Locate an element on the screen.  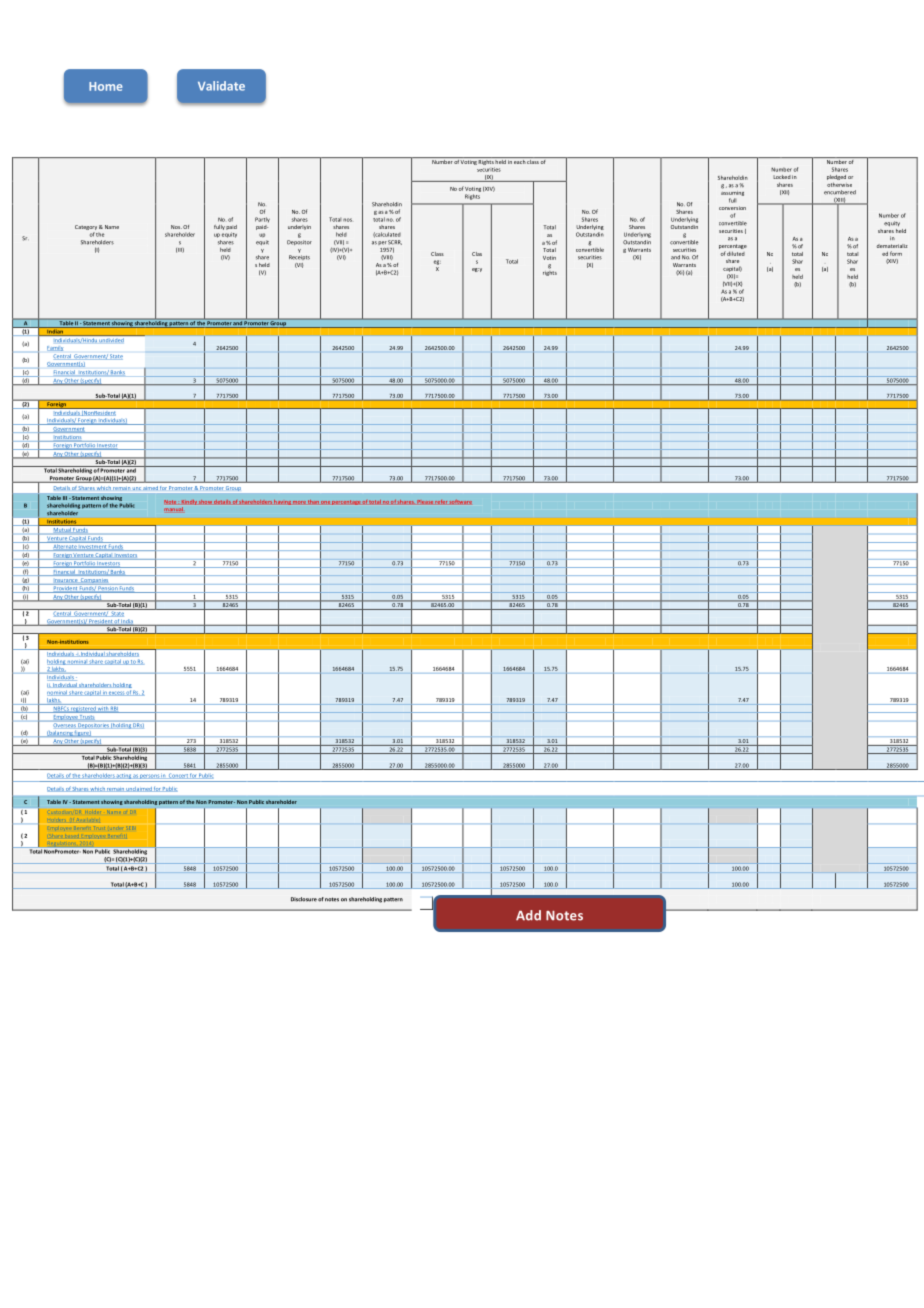
excess is located at coordinates (116, 693).
